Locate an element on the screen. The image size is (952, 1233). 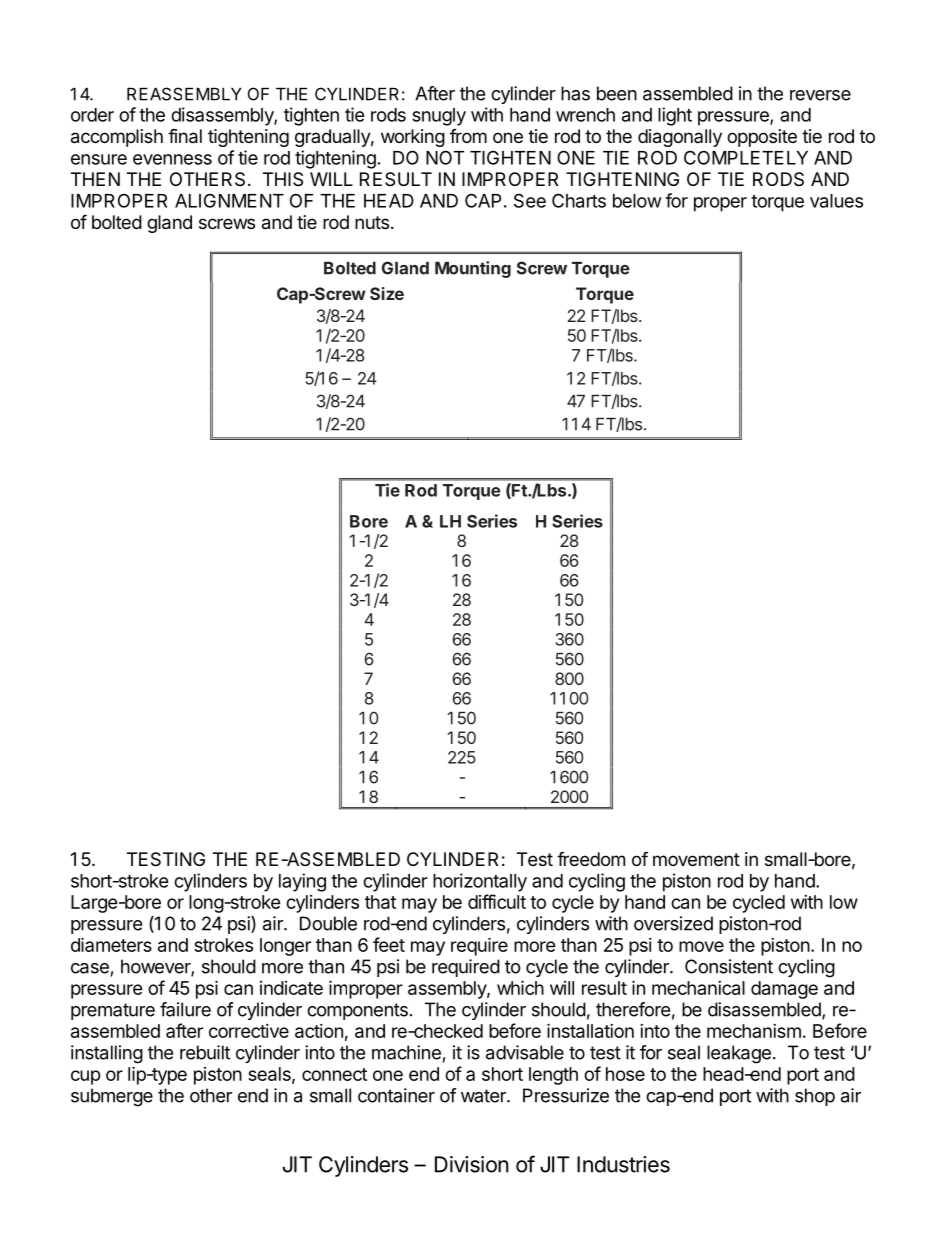
horizontally is located at coordinates (480, 882).
